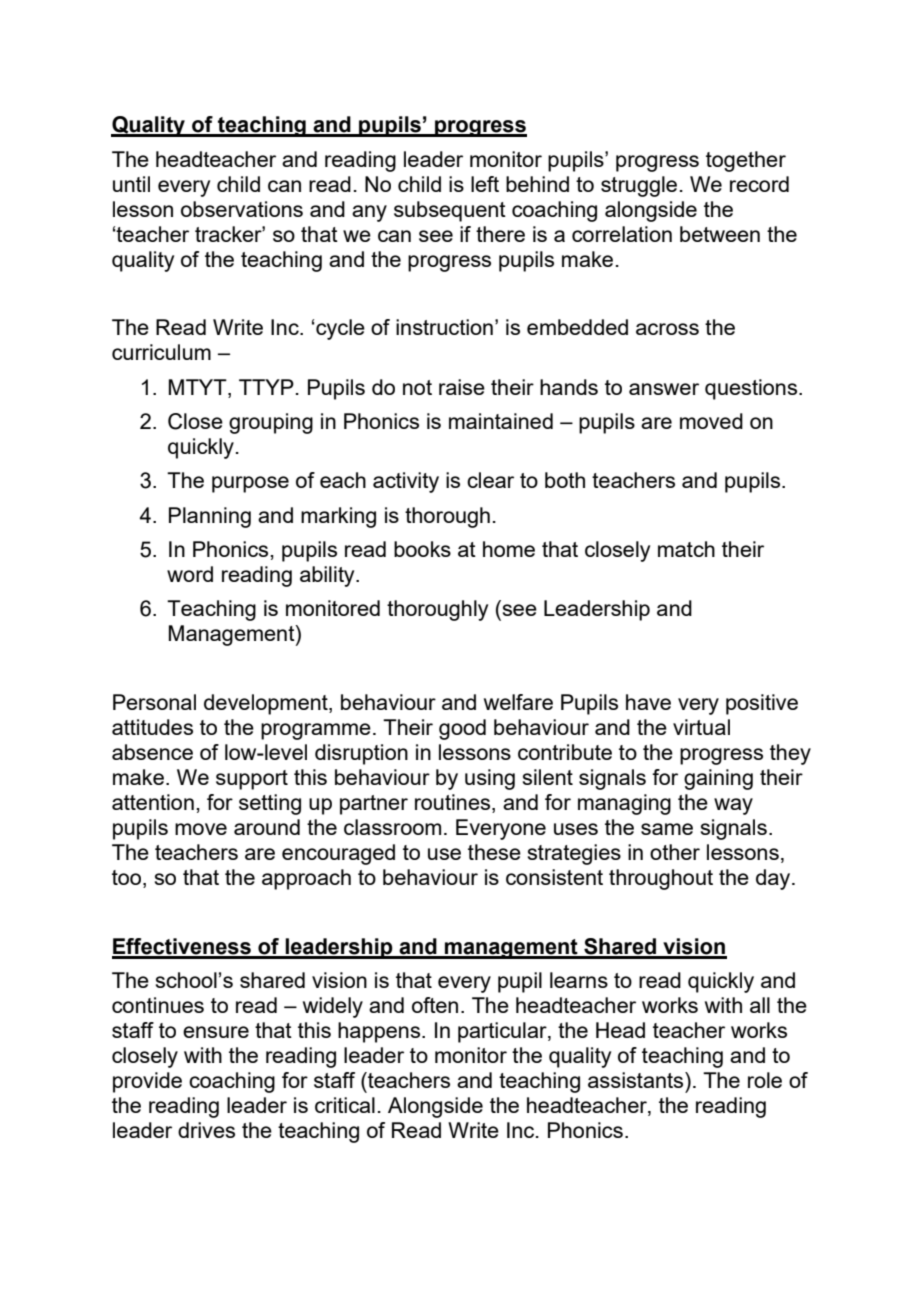 Image resolution: width=924 pixels, height=1308 pixels. Describe the element at coordinates (494, 852) in the screenshot. I see `these` at that location.
